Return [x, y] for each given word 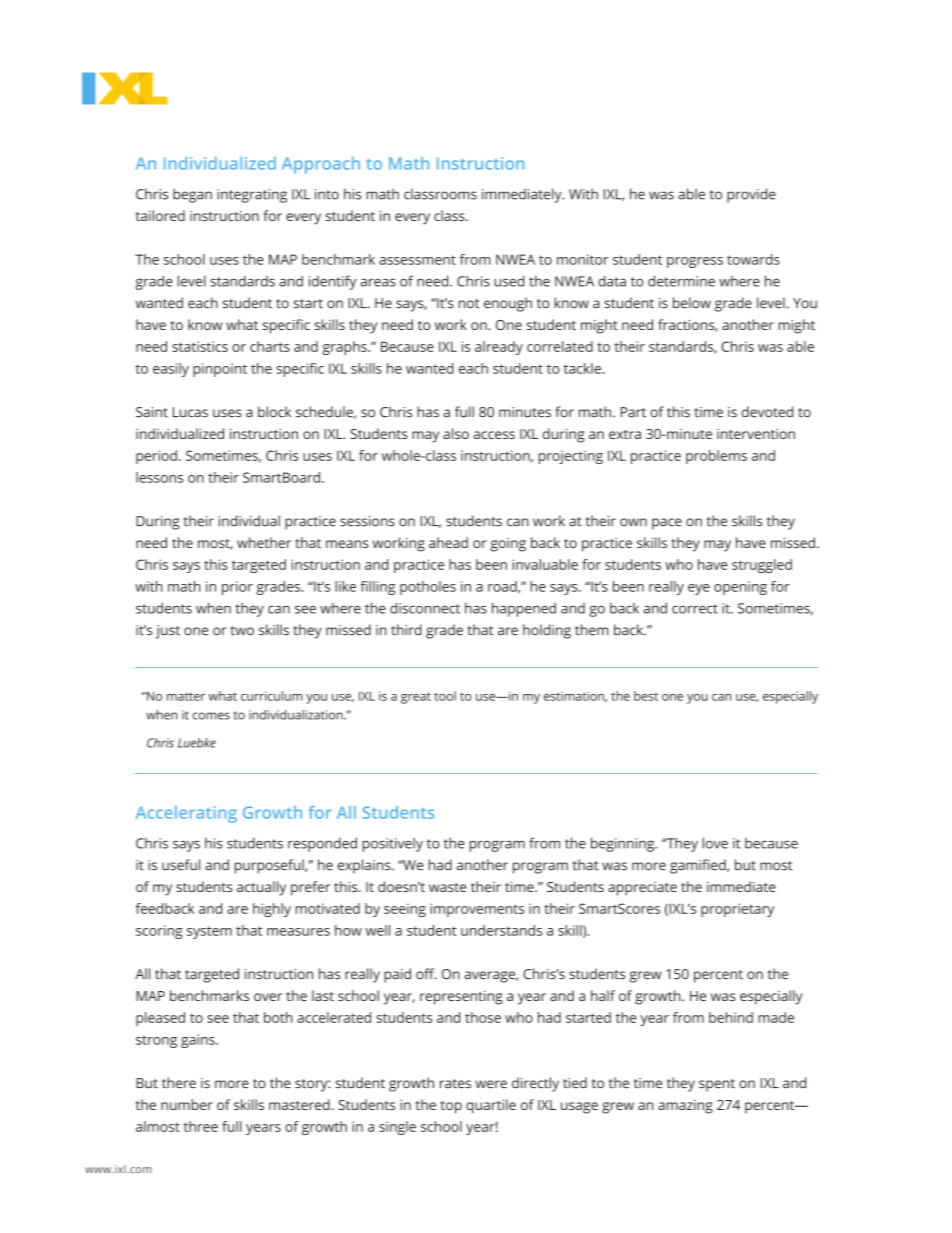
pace [667, 524]
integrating [252, 196]
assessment [417, 260]
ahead [448, 542]
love [715, 843]
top [451, 1107]
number [187, 1104]
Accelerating [186, 814]
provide [751, 195]
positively [393, 845]
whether [264, 542]
